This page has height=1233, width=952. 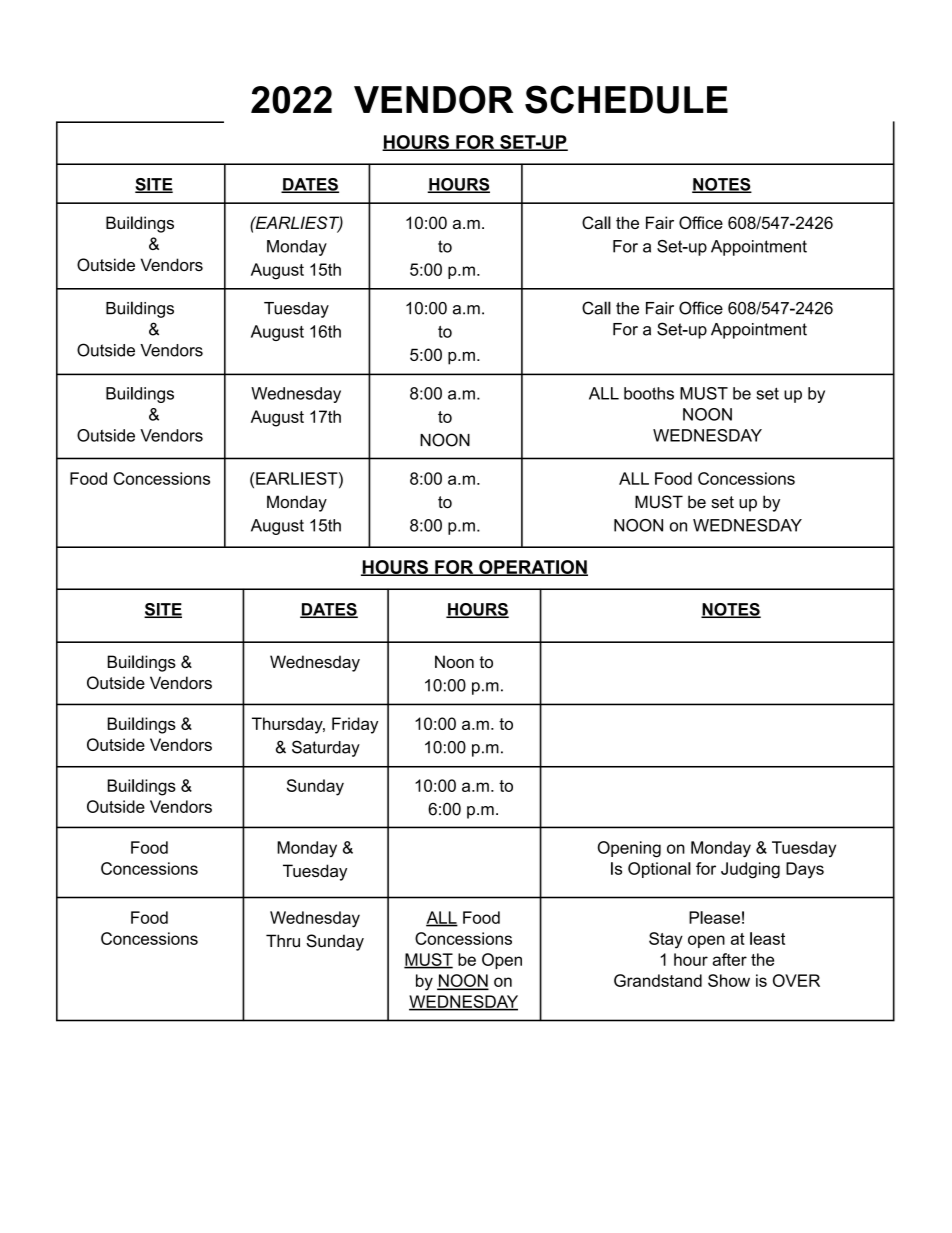 I want to click on Saturday, so click(x=326, y=748).
